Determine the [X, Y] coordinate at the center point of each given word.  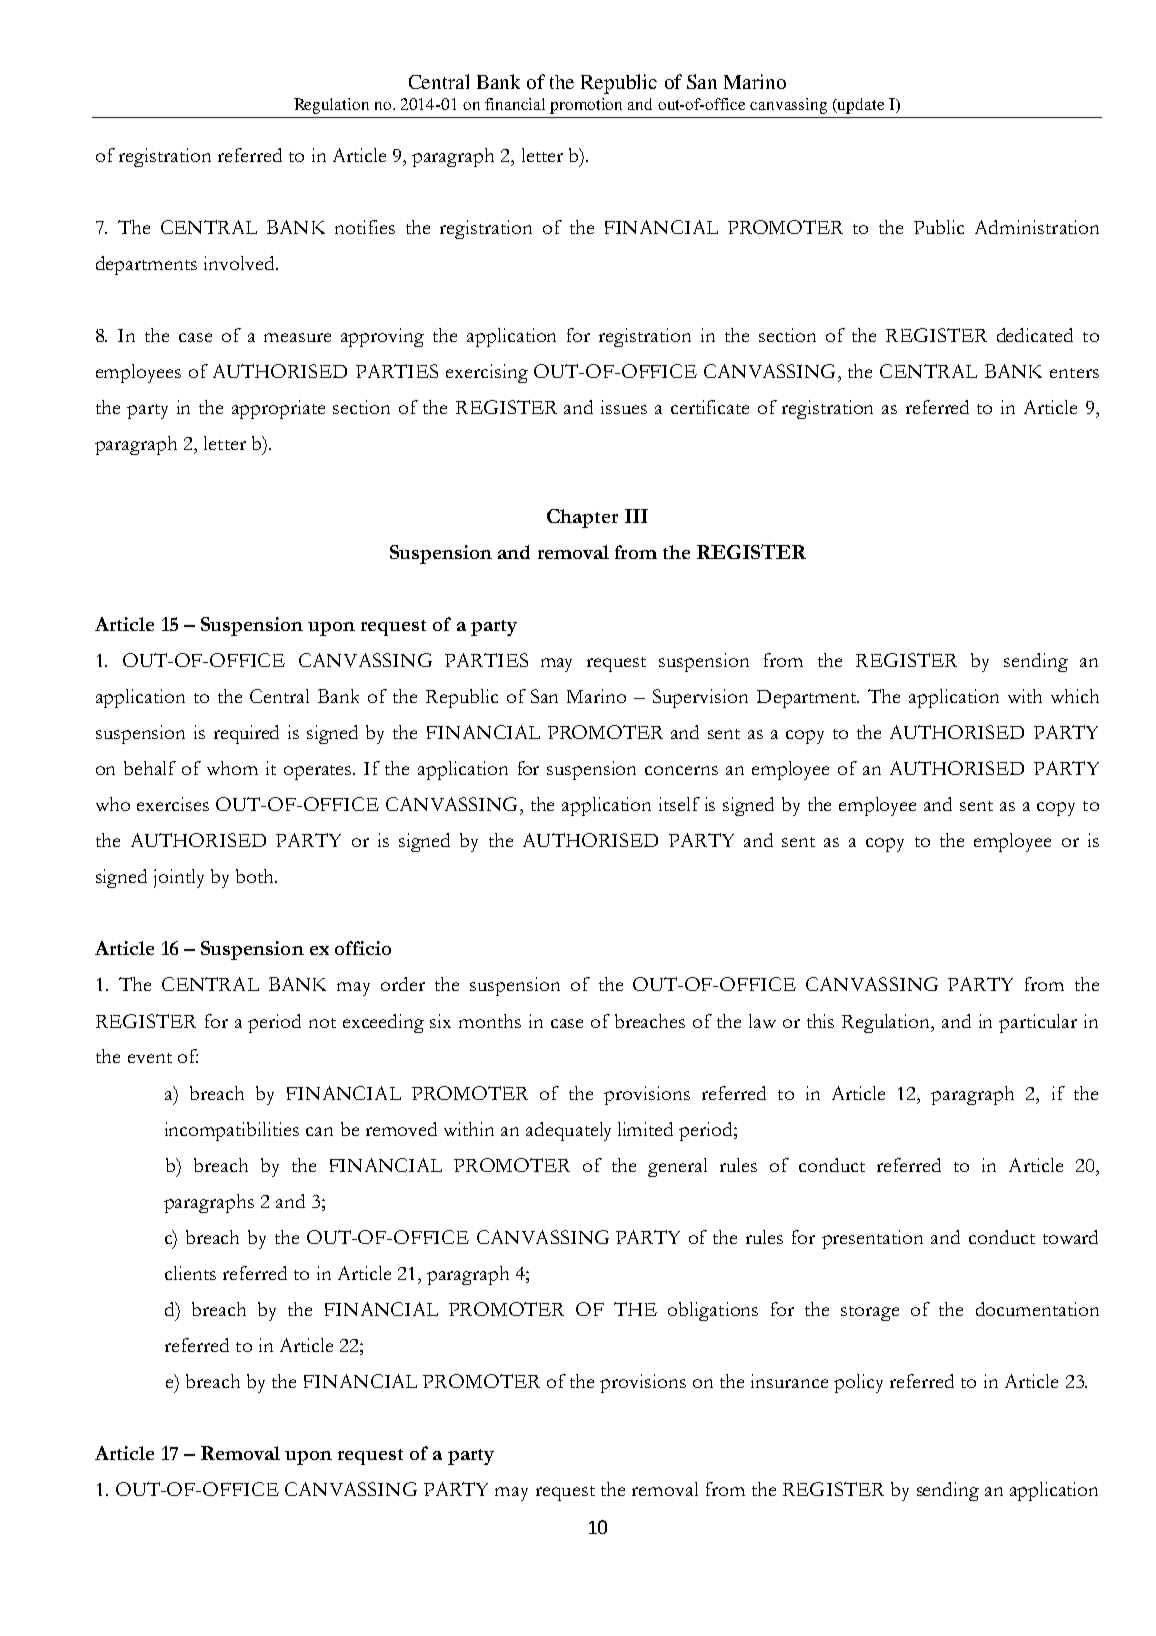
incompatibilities [232, 1131]
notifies [365, 227]
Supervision [700, 698]
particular [1038, 1023]
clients [190, 1273]
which [1075, 696]
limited [645, 1129]
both [256, 876]
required [246, 734]
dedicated [1035, 335]
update [860, 106]
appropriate [278, 409]
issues [624, 407]
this [820, 1021]
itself [679, 804]
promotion [586, 106]
